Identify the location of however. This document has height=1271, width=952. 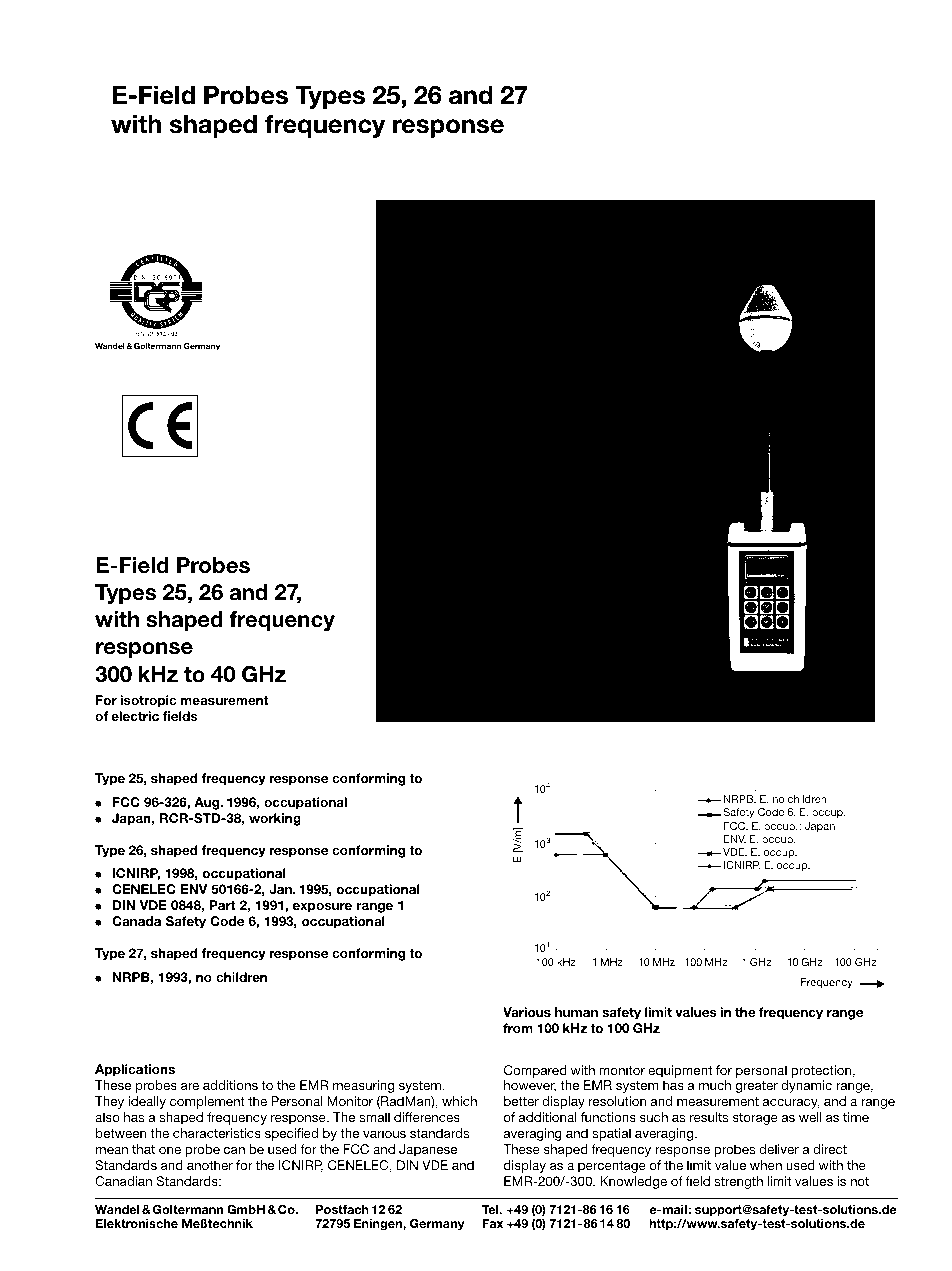
(530, 1086).
